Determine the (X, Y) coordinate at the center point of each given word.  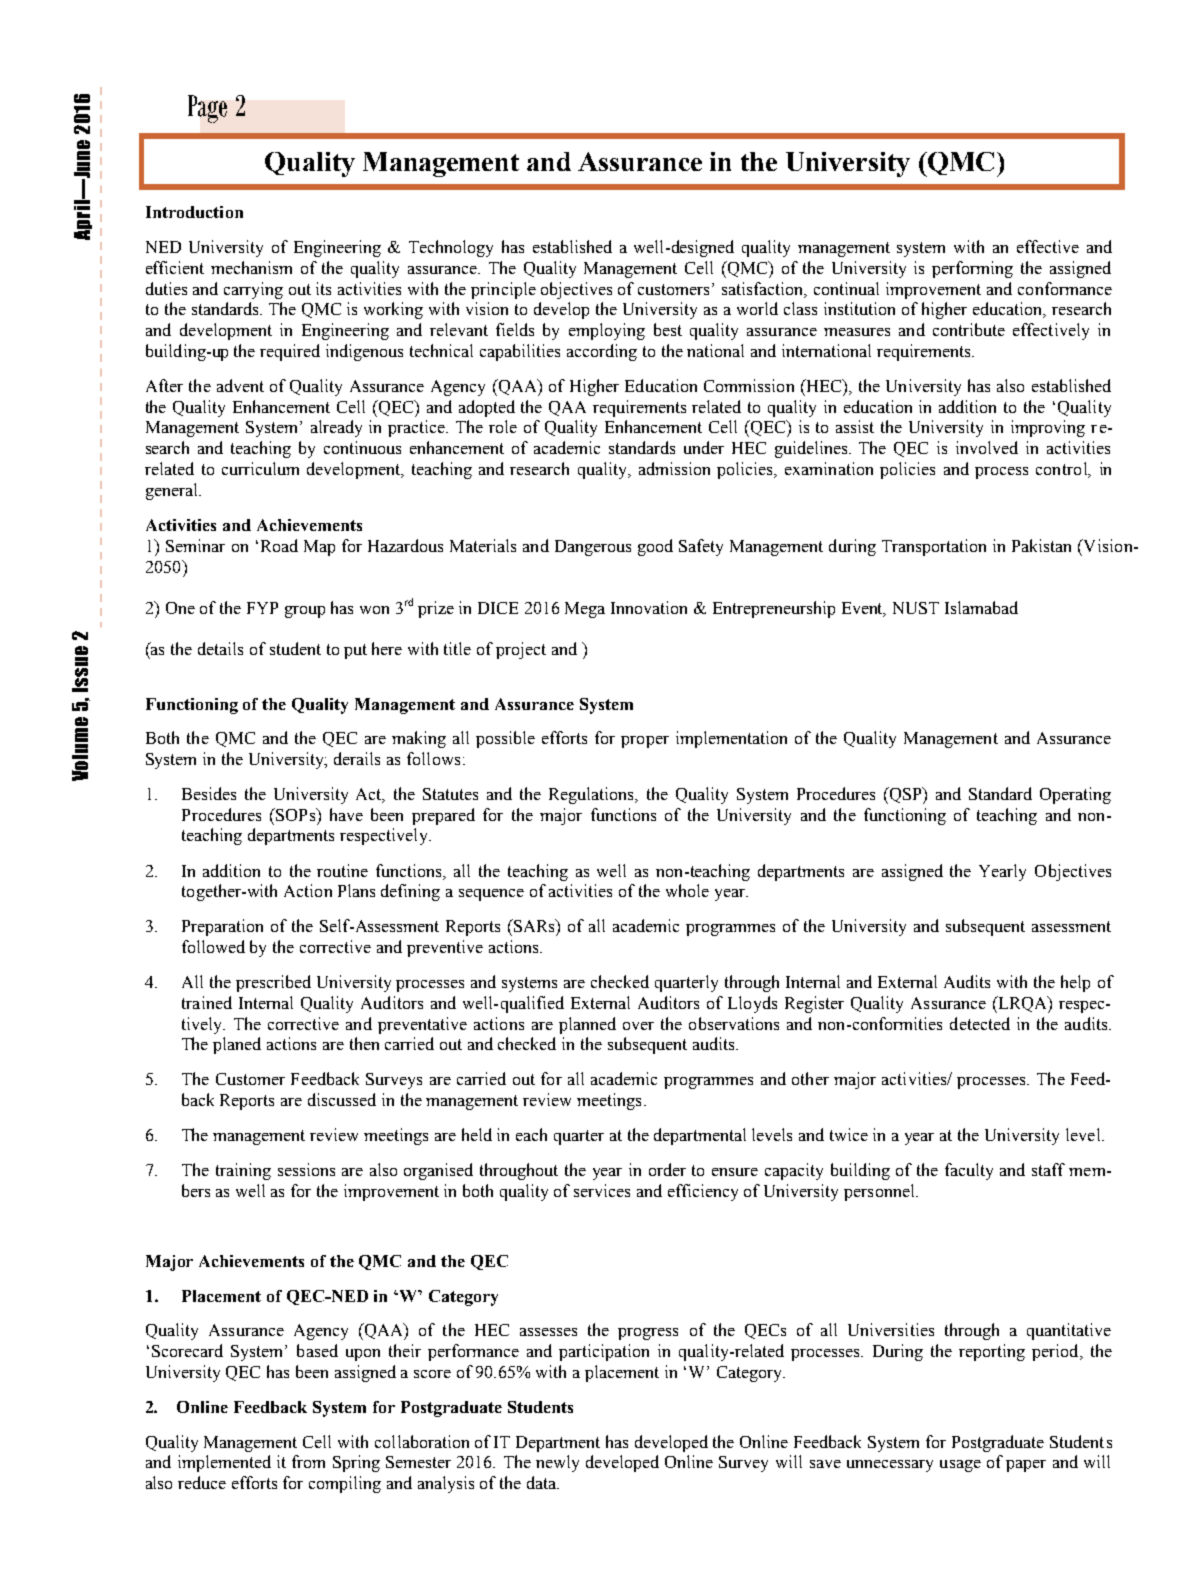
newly (557, 1463)
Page (207, 109)
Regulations (593, 795)
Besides (209, 793)
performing (972, 269)
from (308, 1461)
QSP (905, 795)
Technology (451, 248)
